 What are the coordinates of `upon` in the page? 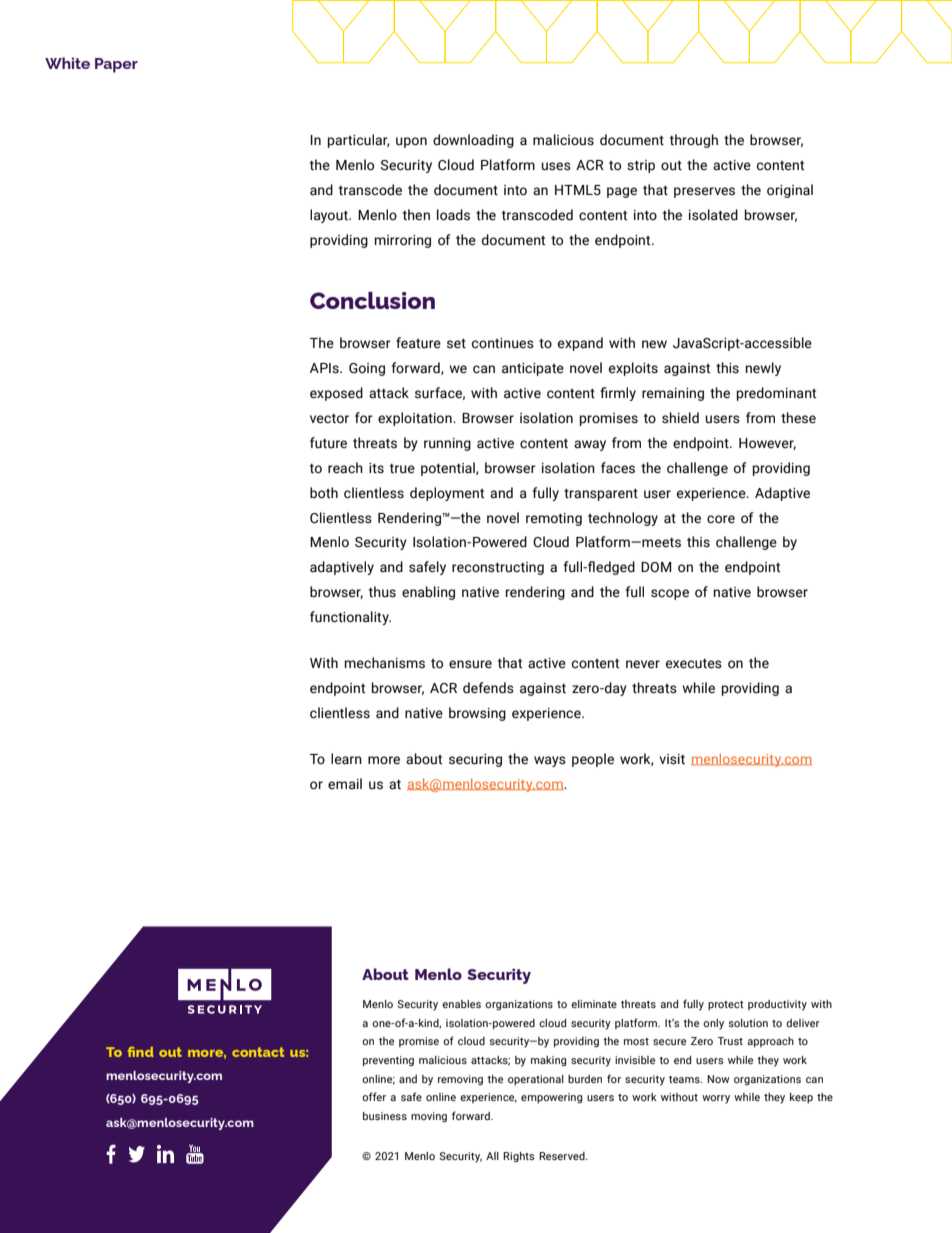 It's located at (411, 142).
